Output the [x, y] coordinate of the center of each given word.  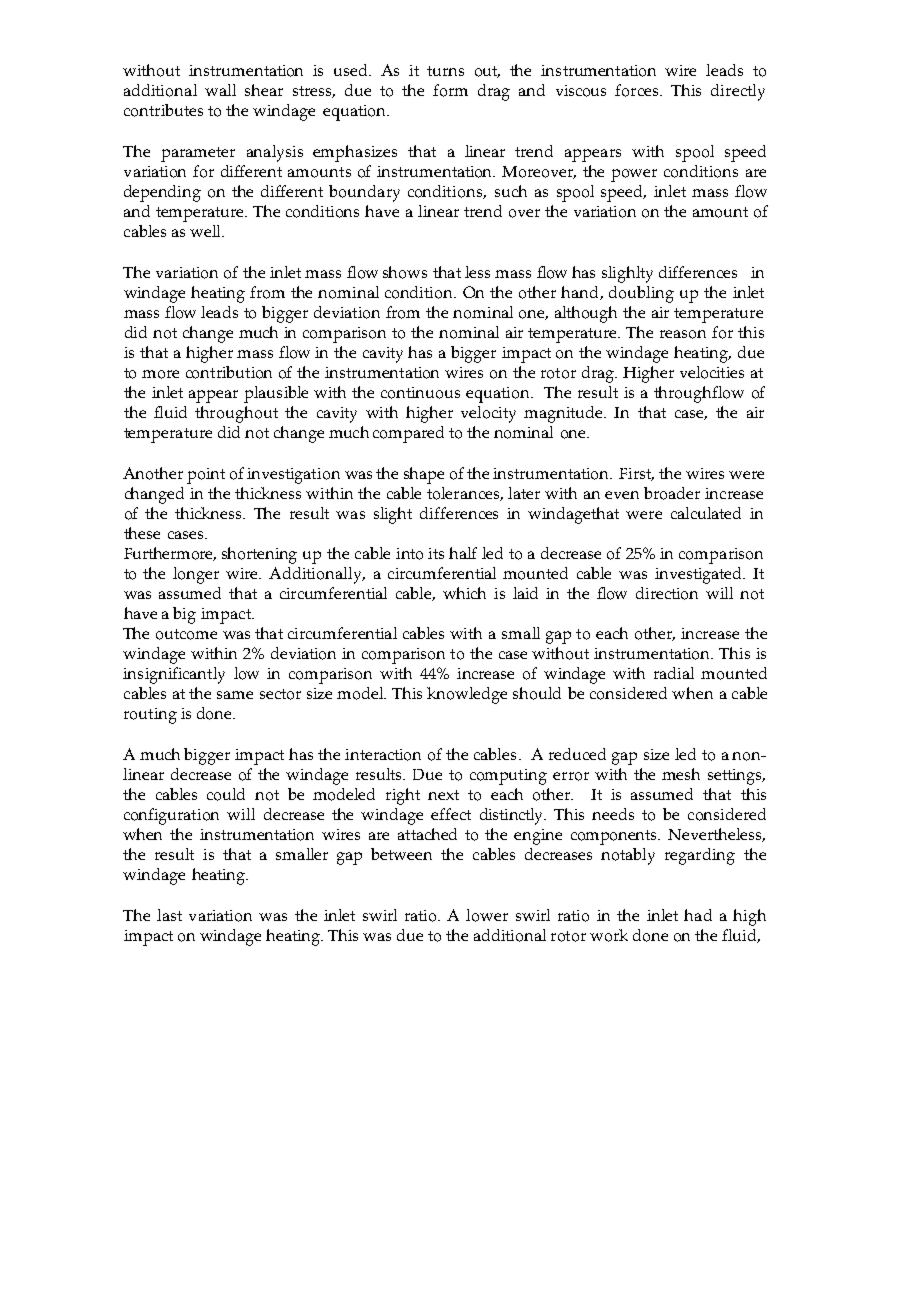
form [450, 90]
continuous [420, 393]
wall [220, 90]
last [169, 915]
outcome [186, 634]
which [464, 593]
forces [638, 90]
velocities [712, 372]
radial [674, 673]
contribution [229, 372]
